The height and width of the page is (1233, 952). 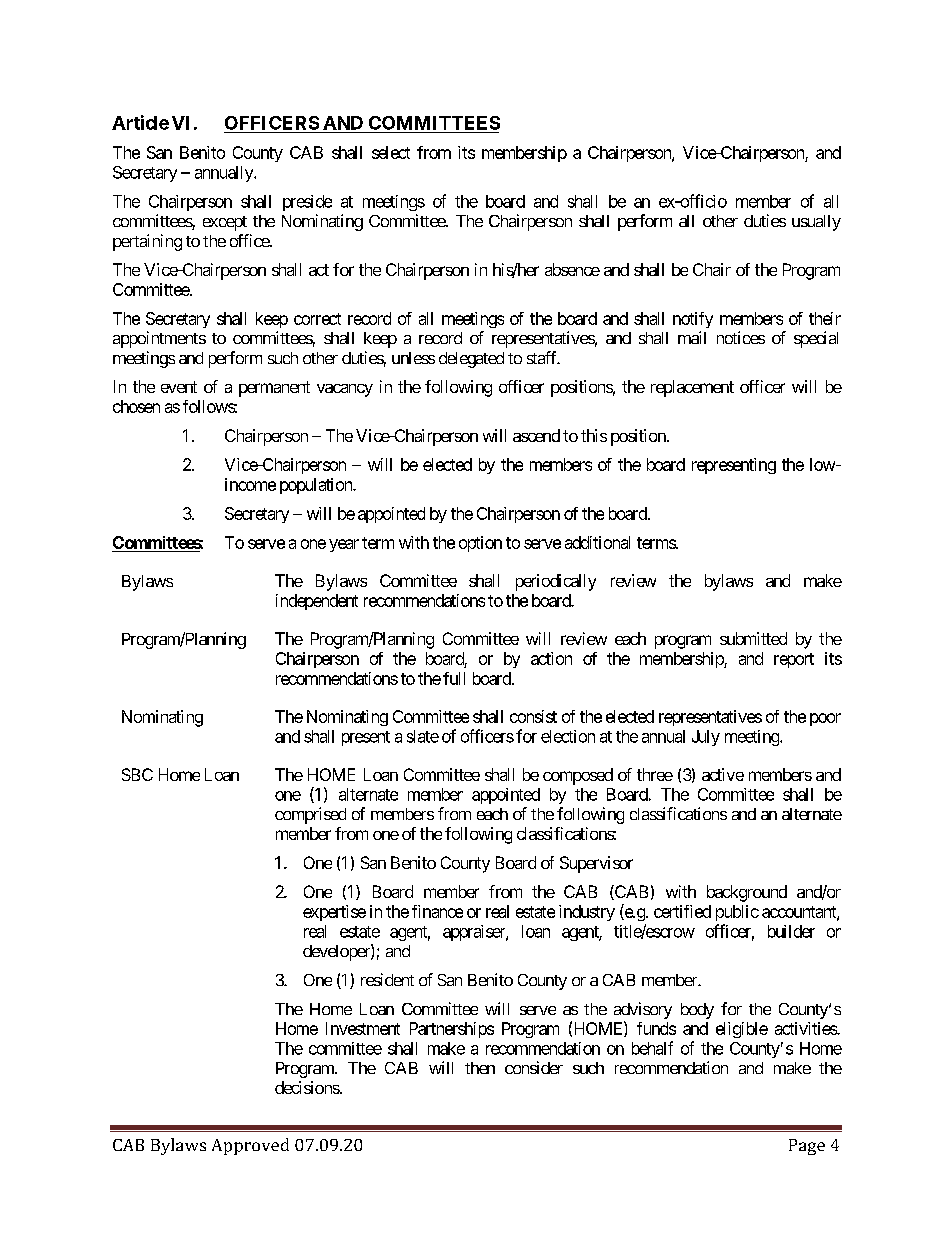 I want to click on usually, so click(x=816, y=223).
